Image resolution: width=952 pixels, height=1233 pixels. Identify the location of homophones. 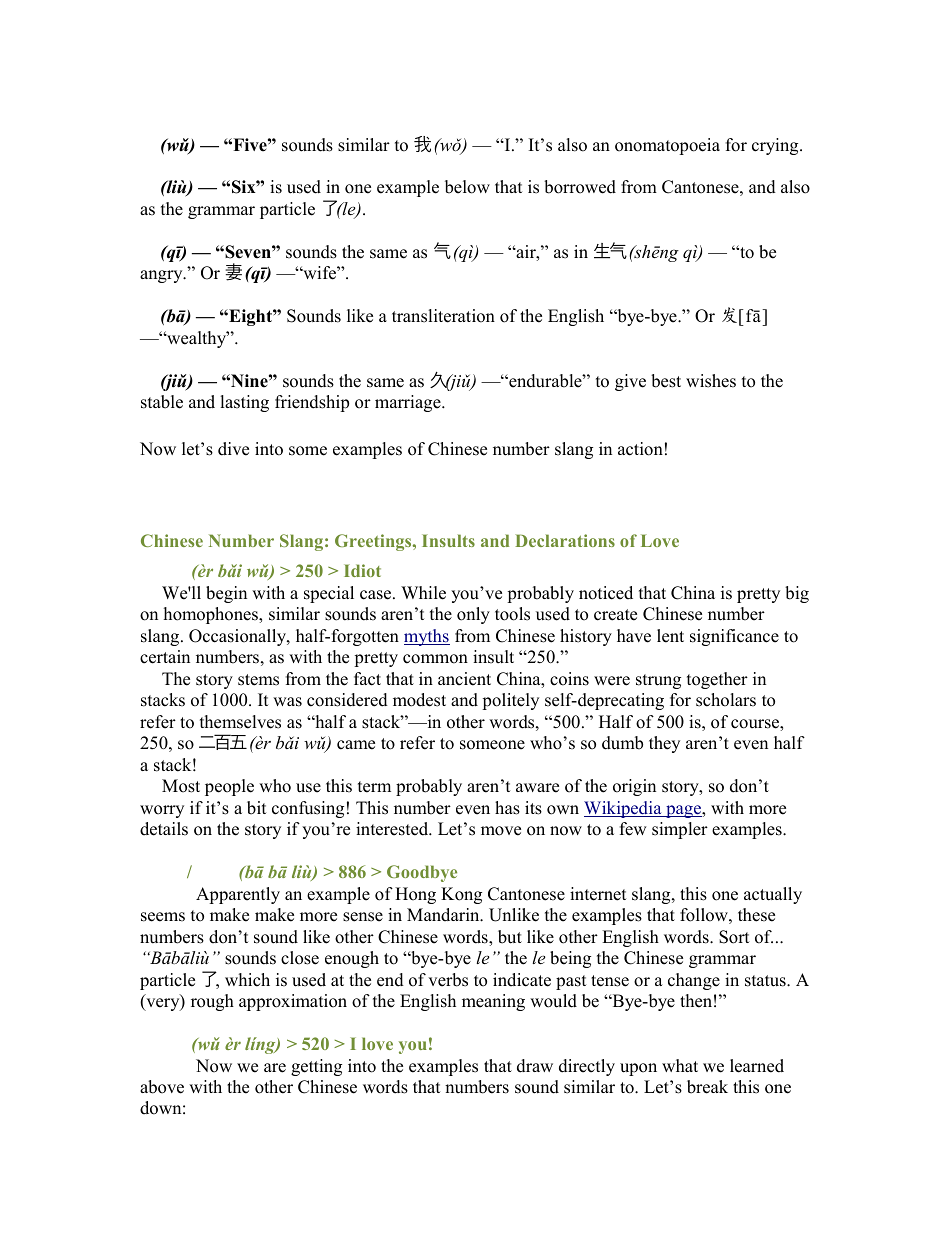
(212, 615).
